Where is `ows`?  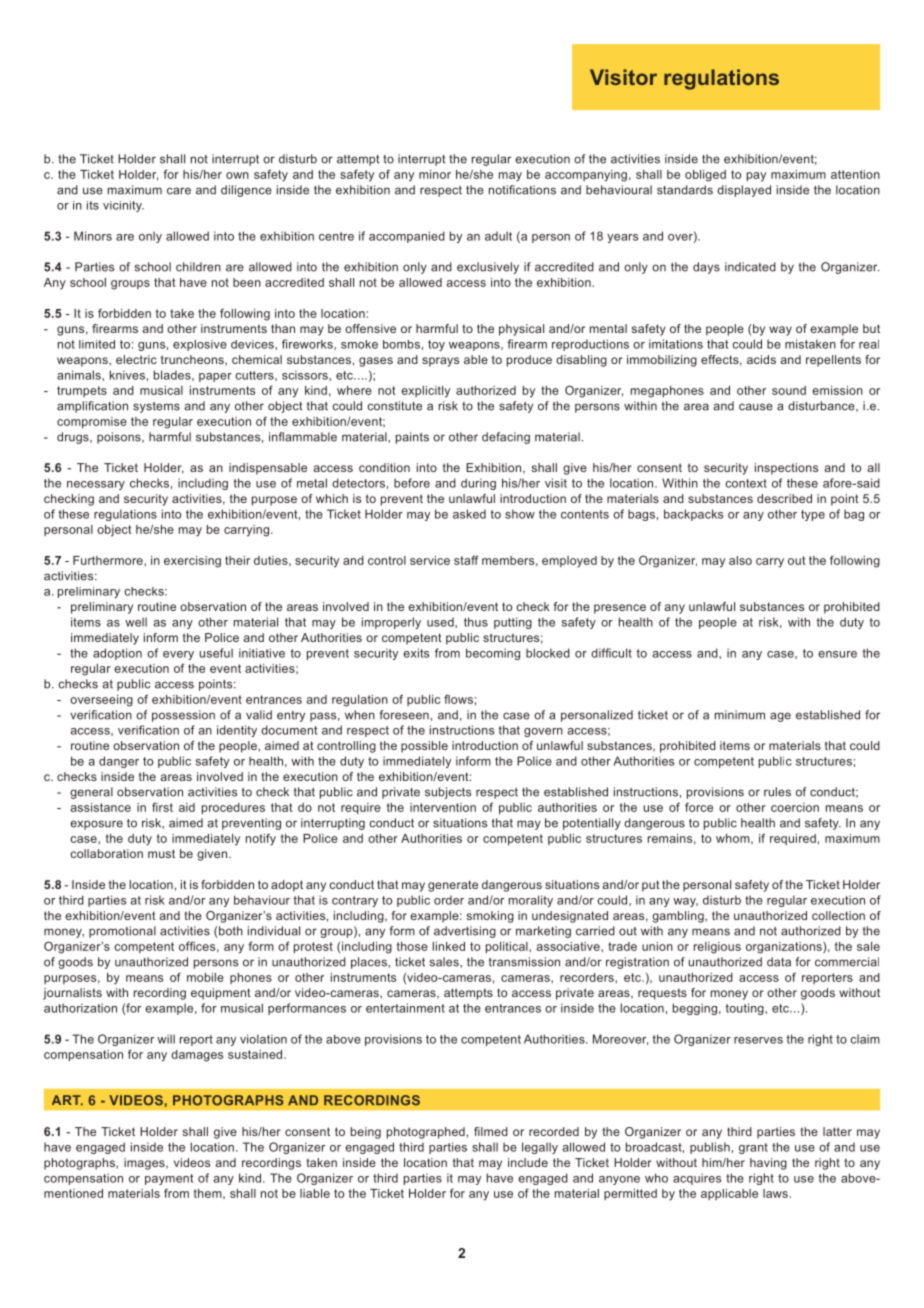
ows is located at coordinates (462, 700).
